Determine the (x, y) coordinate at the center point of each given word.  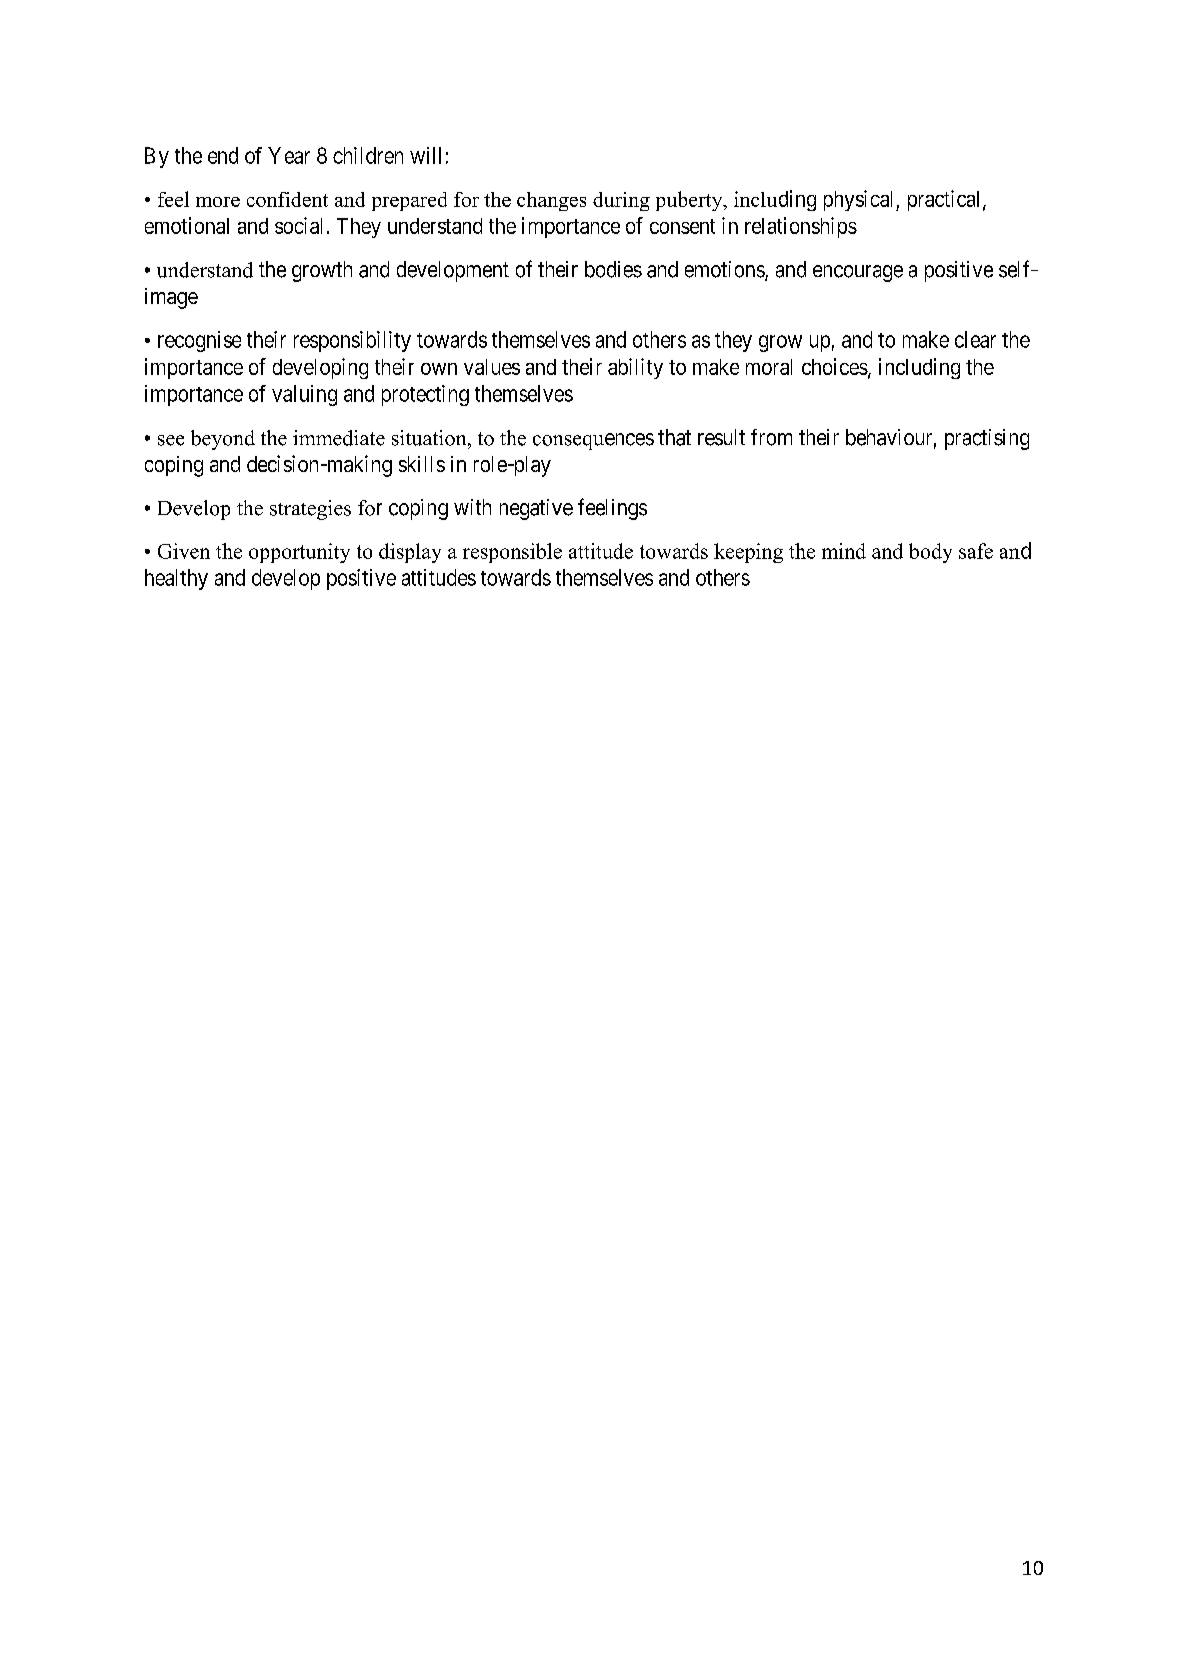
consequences (593, 441)
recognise (199, 341)
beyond (223, 440)
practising (987, 439)
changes (551, 201)
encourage (858, 273)
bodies (613, 269)
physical (860, 200)
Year (289, 155)
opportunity (299, 553)
